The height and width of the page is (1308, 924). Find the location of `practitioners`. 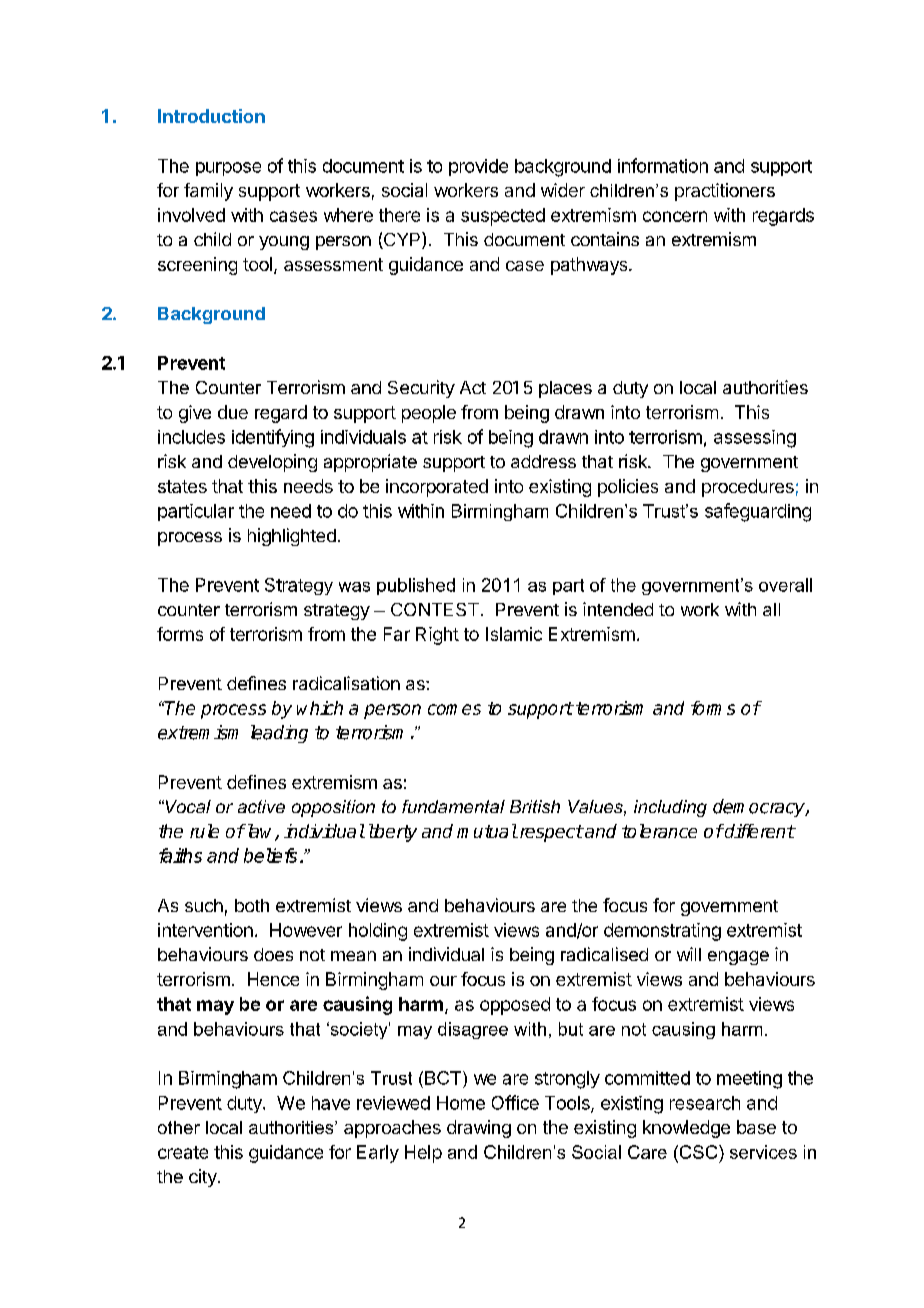

practitioners is located at coordinates (725, 192).
